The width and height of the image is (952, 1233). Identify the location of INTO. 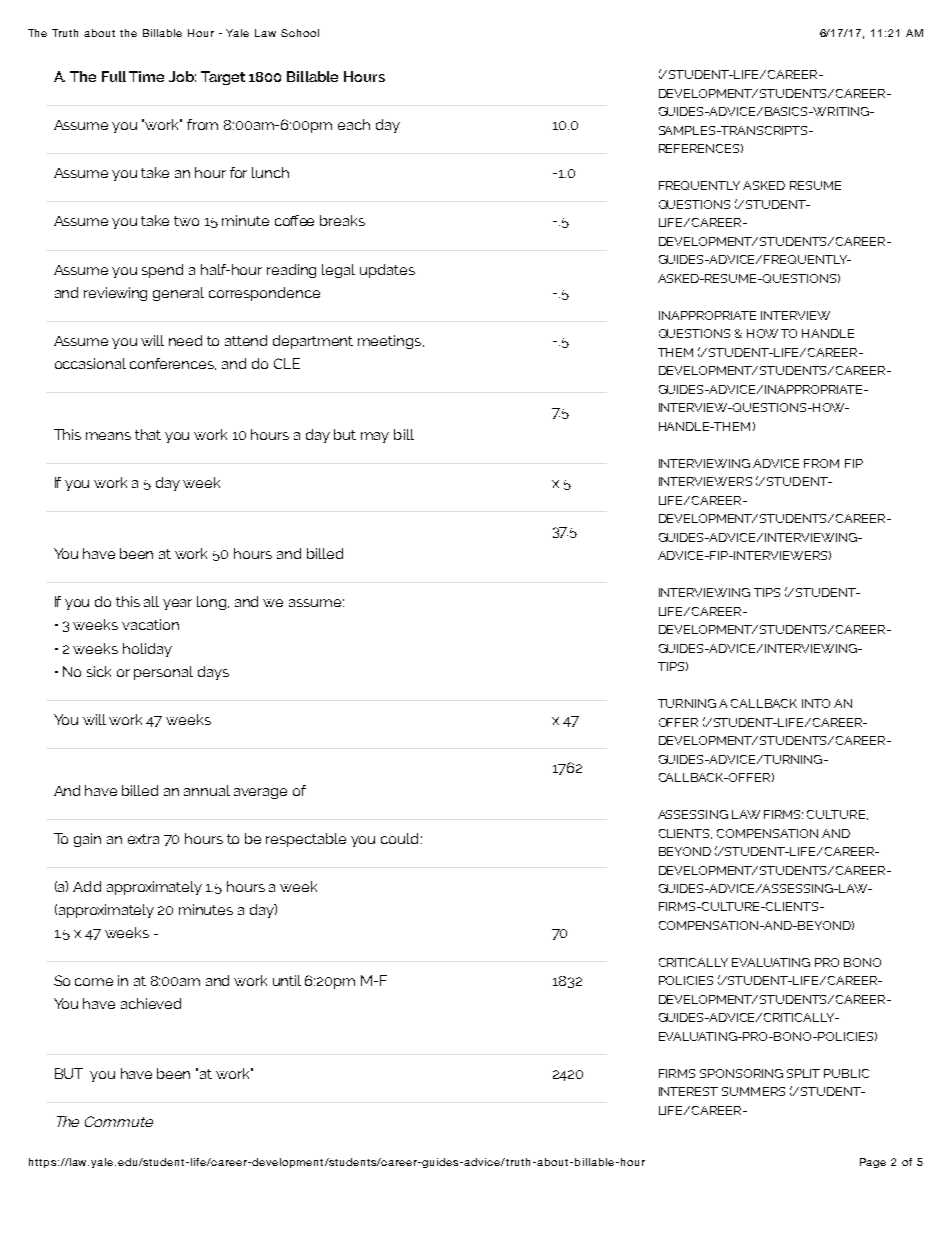
(816, 703).
